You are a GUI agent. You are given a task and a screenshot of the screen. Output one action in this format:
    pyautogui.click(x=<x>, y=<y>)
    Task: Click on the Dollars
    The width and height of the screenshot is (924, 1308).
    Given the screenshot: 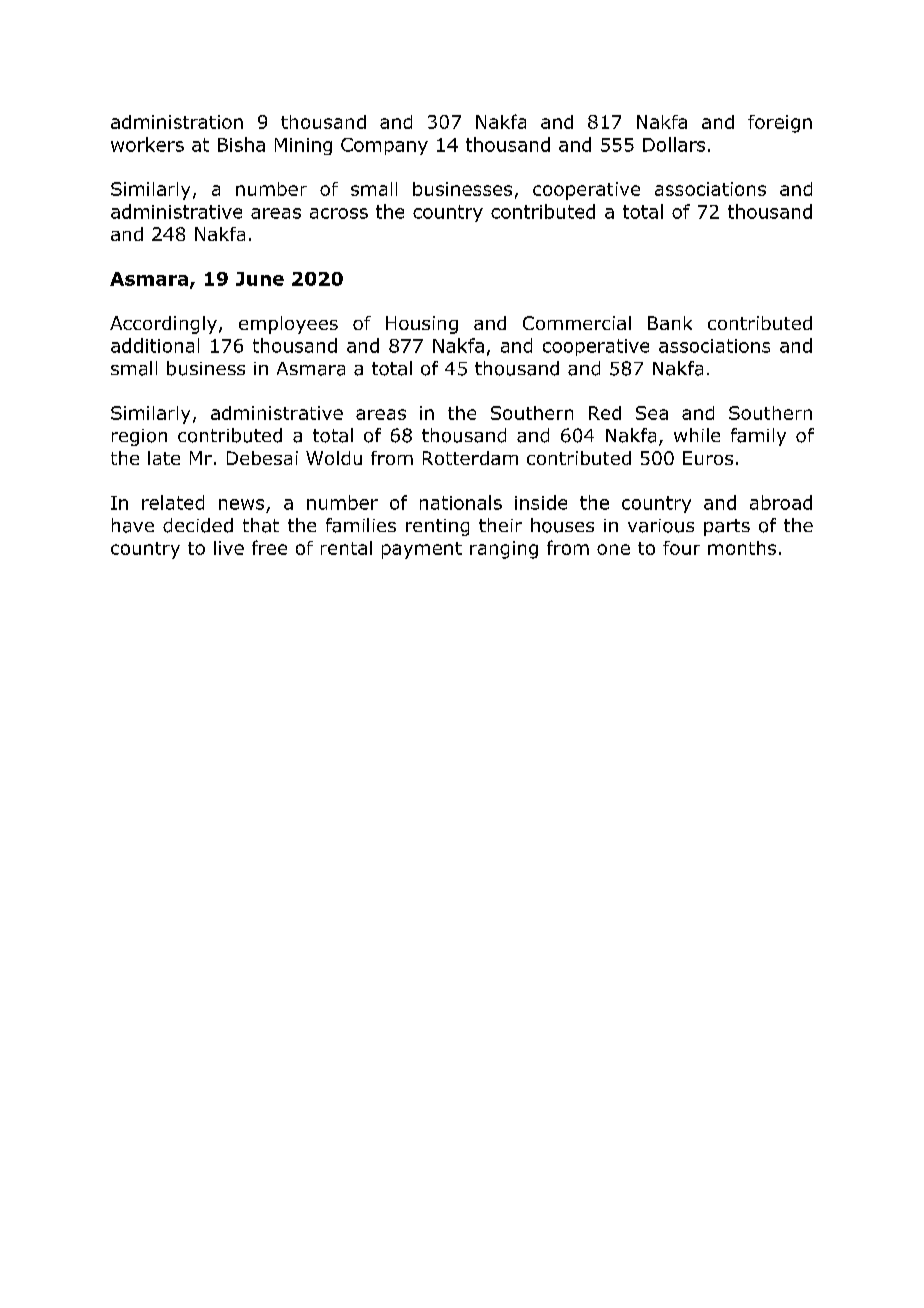 What is the action you would take?
    pyautogui.click(x=674, y=144)
